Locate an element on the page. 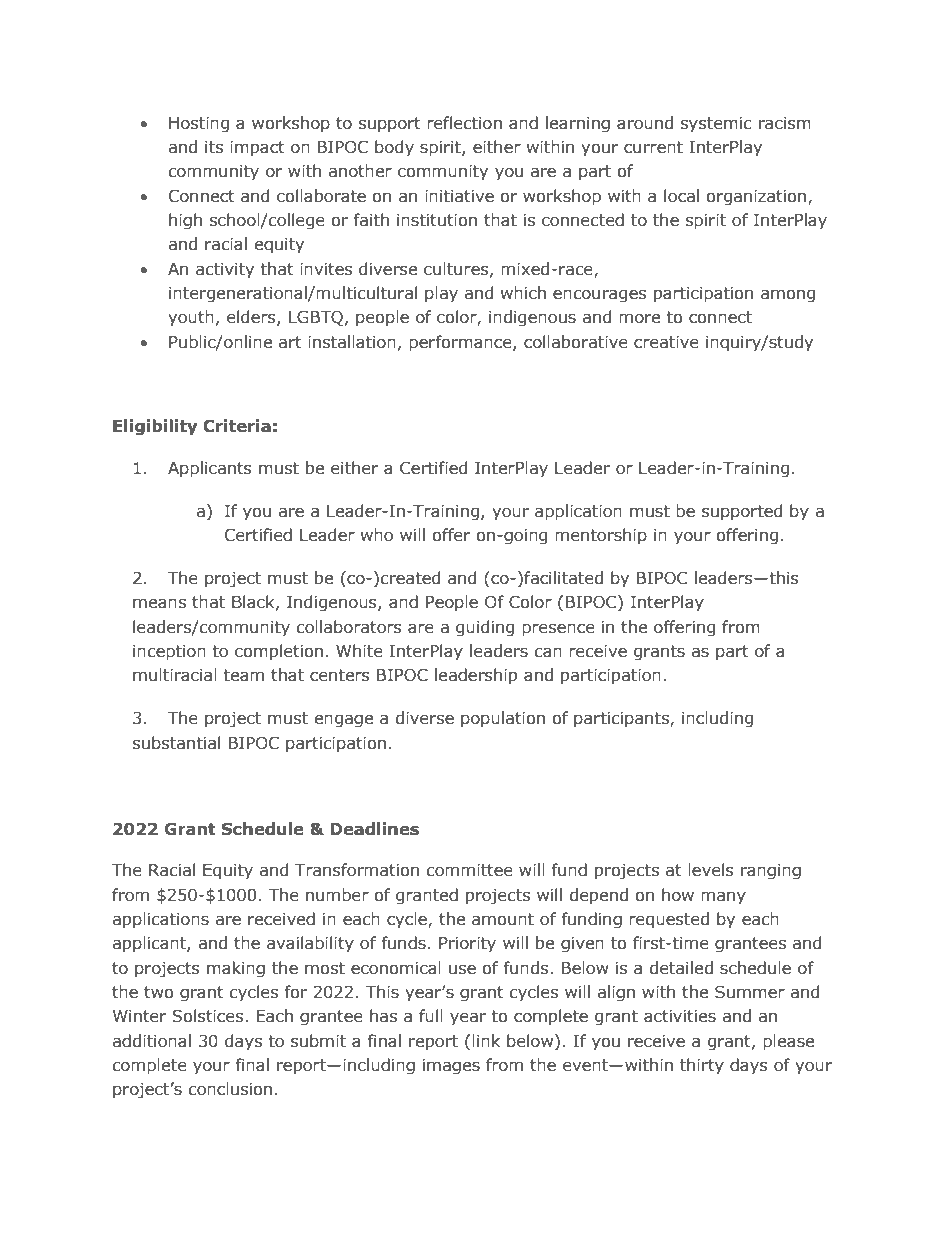 The width and height of the document is (952, 1233). systemic is located at coordinates (716, 125).
